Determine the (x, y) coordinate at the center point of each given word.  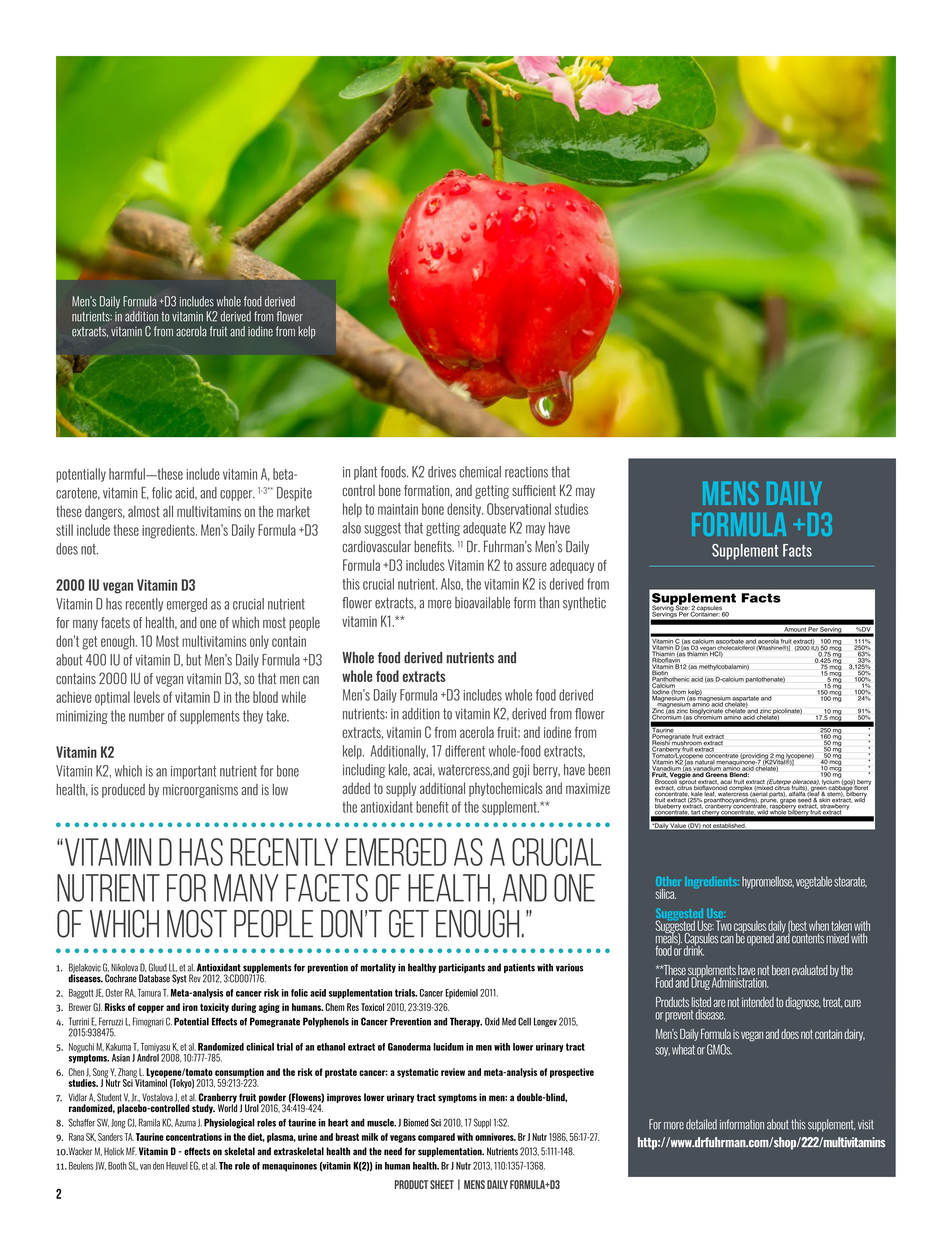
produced (123, 791)
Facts (797, 550)
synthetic (584, 603)
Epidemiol (461, 994)
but (193, 660)
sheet (442, 1184)
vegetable (814, 882)
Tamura (149, 993)
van (145, 1167)
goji (521, 771)
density (465, 510)
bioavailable (482, 603)
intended (758, 1002)
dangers (105, 512)
